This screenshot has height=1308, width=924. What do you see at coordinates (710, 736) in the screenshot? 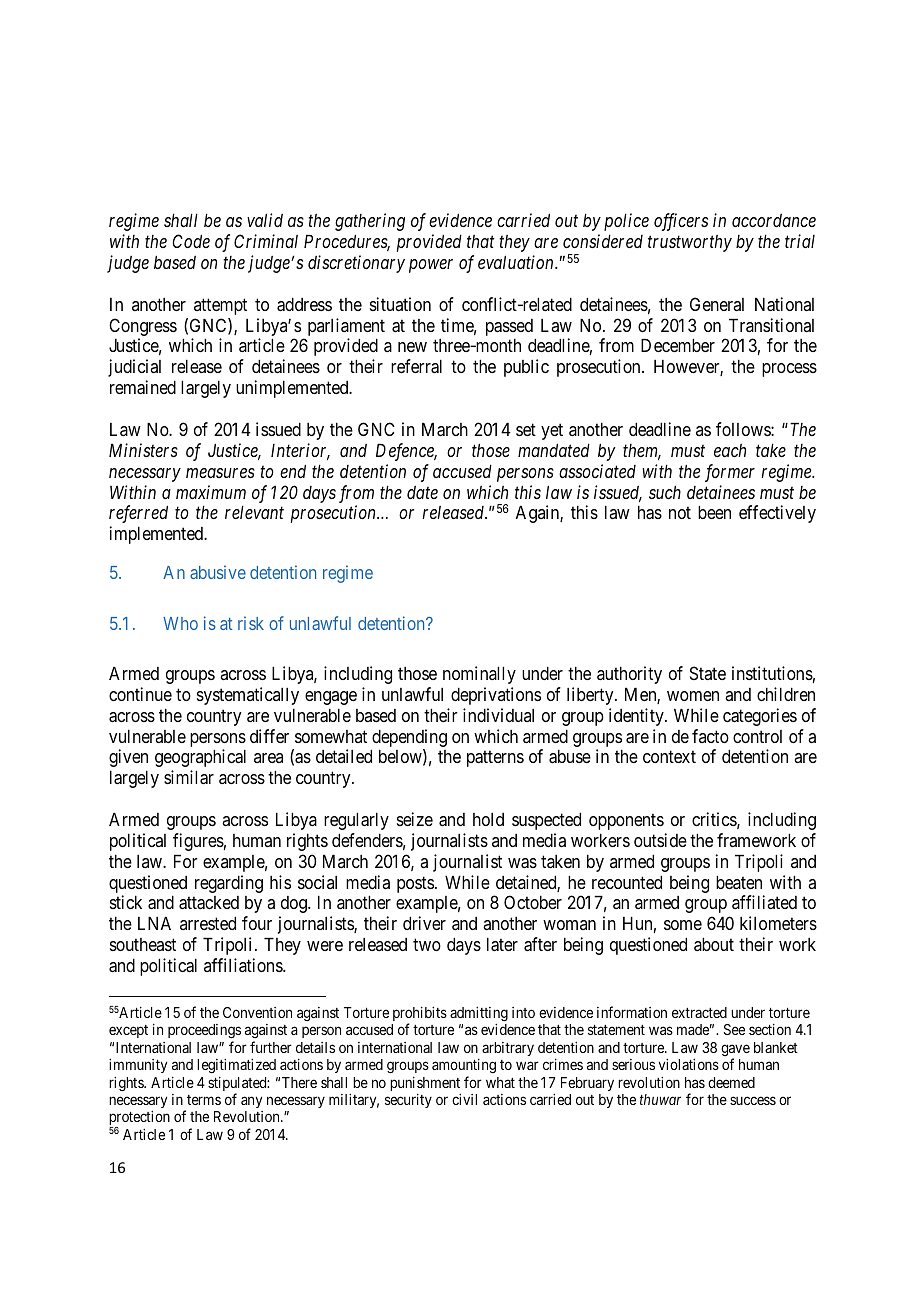
I see `facto` at bounding box center [710, 736].
